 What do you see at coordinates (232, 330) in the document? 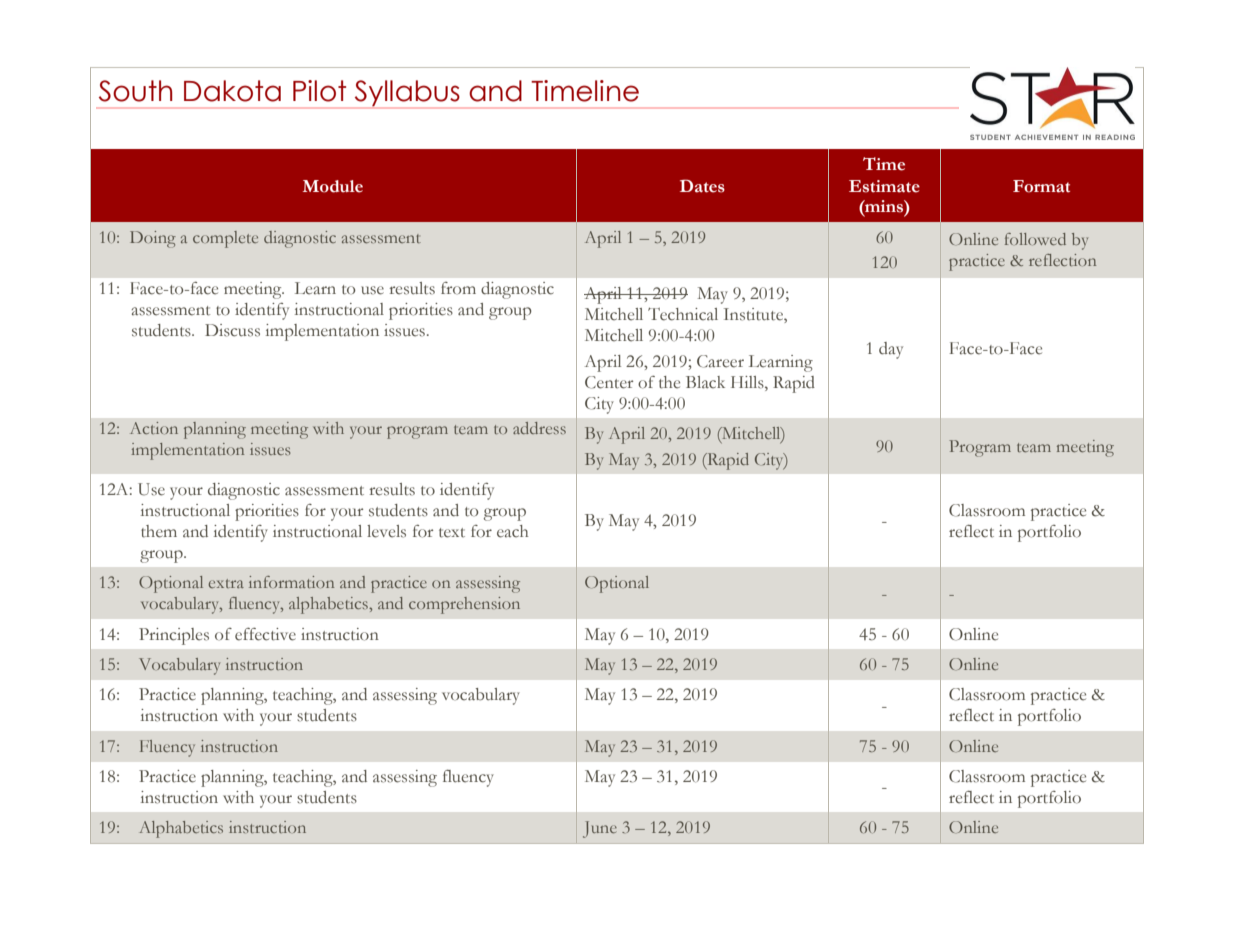
I see `Discuss` at bounding box center [232, 330].
